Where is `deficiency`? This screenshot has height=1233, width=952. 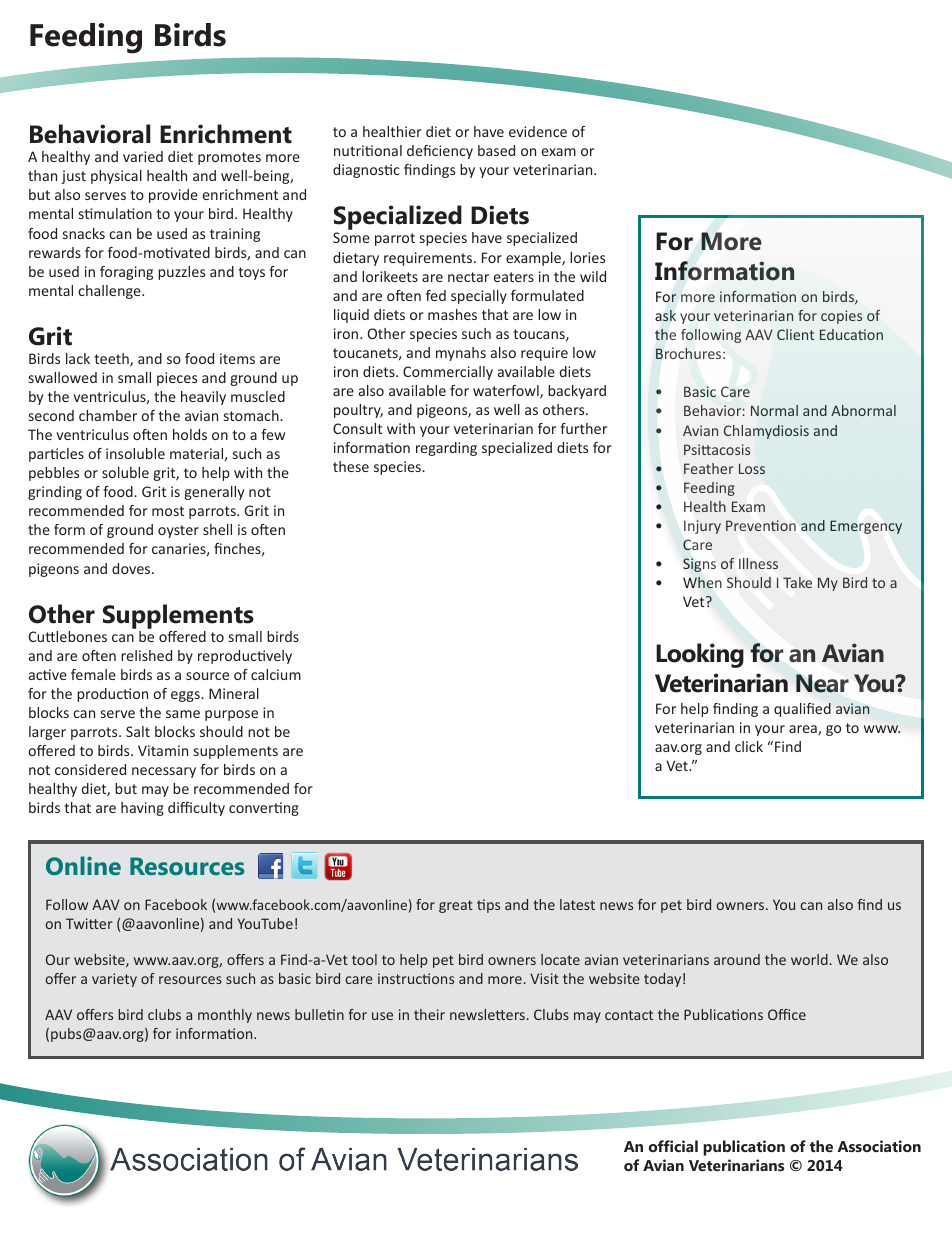
deficiency is located at coordinates (440, 152).
